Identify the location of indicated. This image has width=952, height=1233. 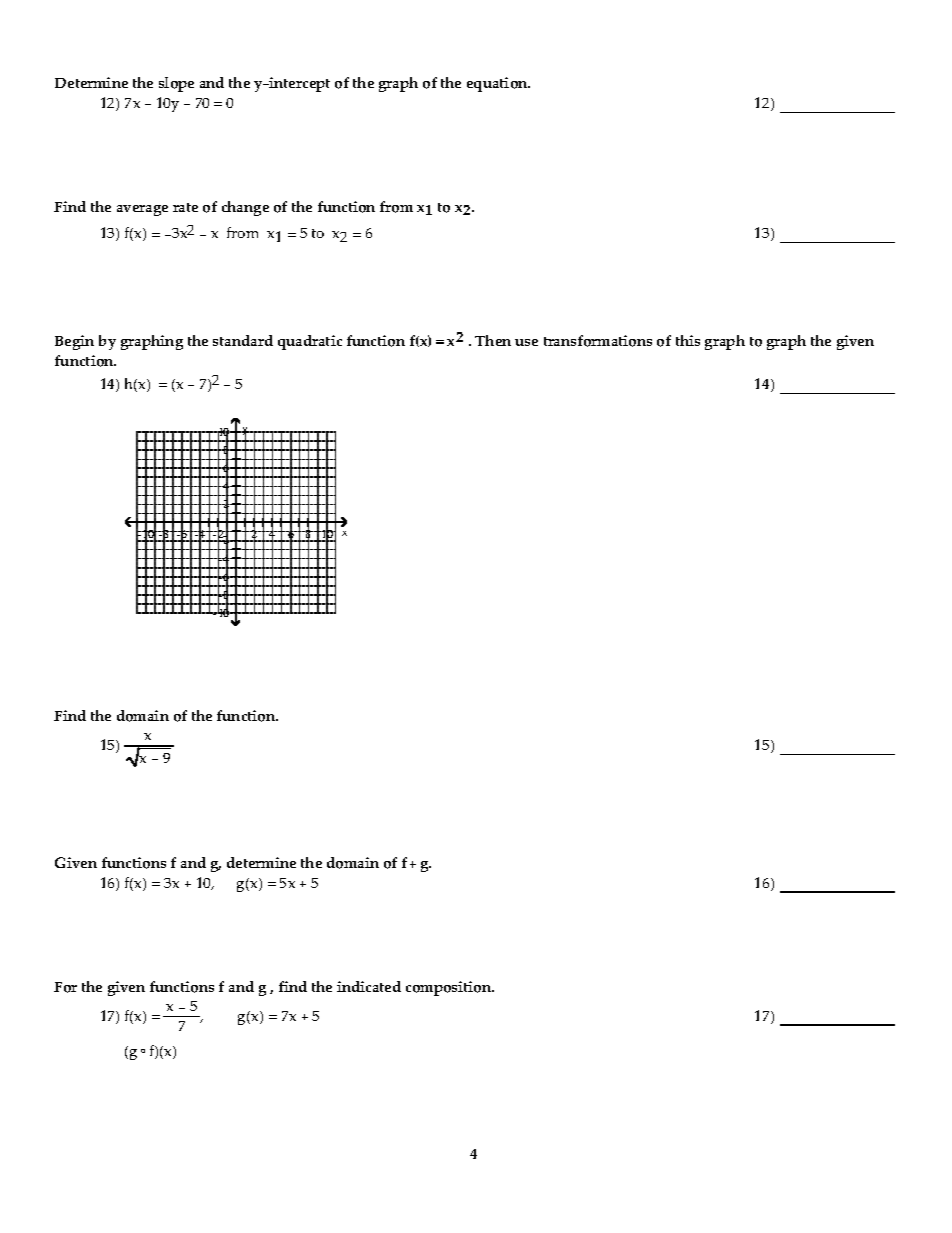
(369, 986).
